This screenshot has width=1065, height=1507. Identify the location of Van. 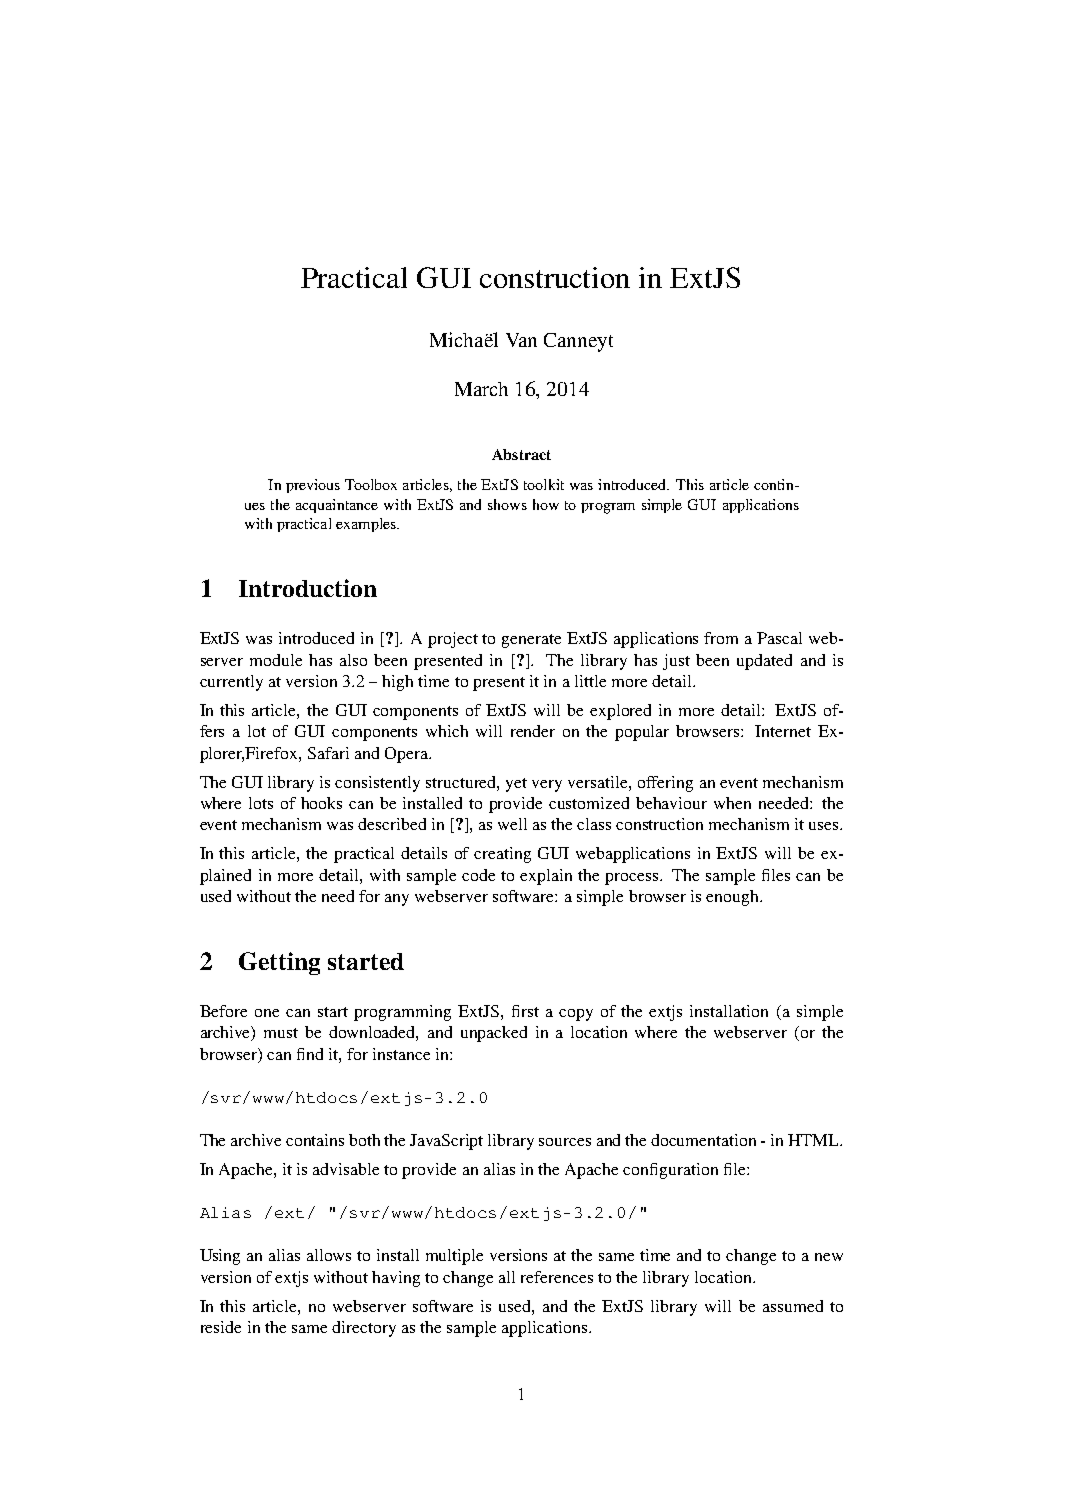
(521, 340).
